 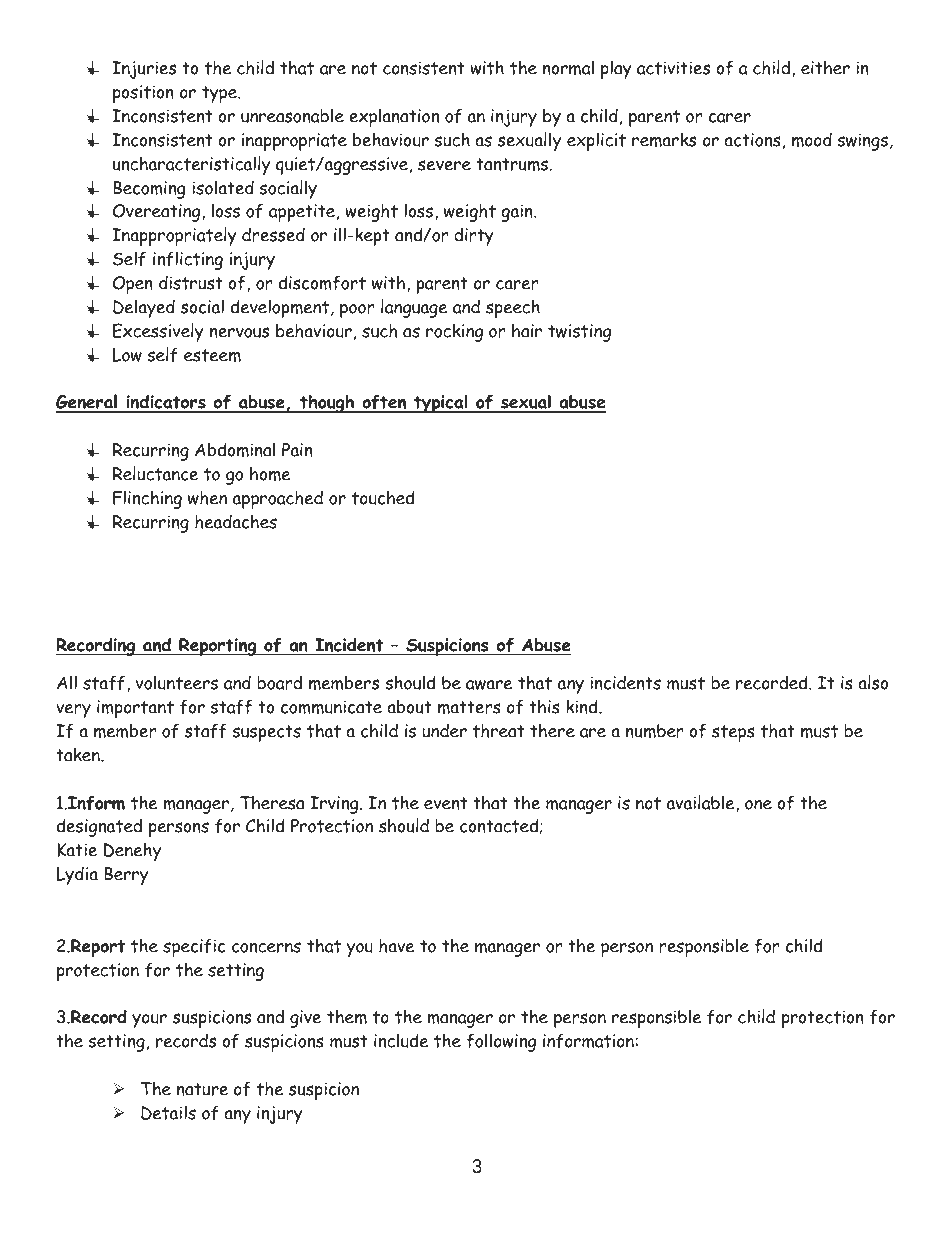 What do you see at coordinates (501, 1042) in the screenshot?
I see `following` at bounding box center [501, 1042].
